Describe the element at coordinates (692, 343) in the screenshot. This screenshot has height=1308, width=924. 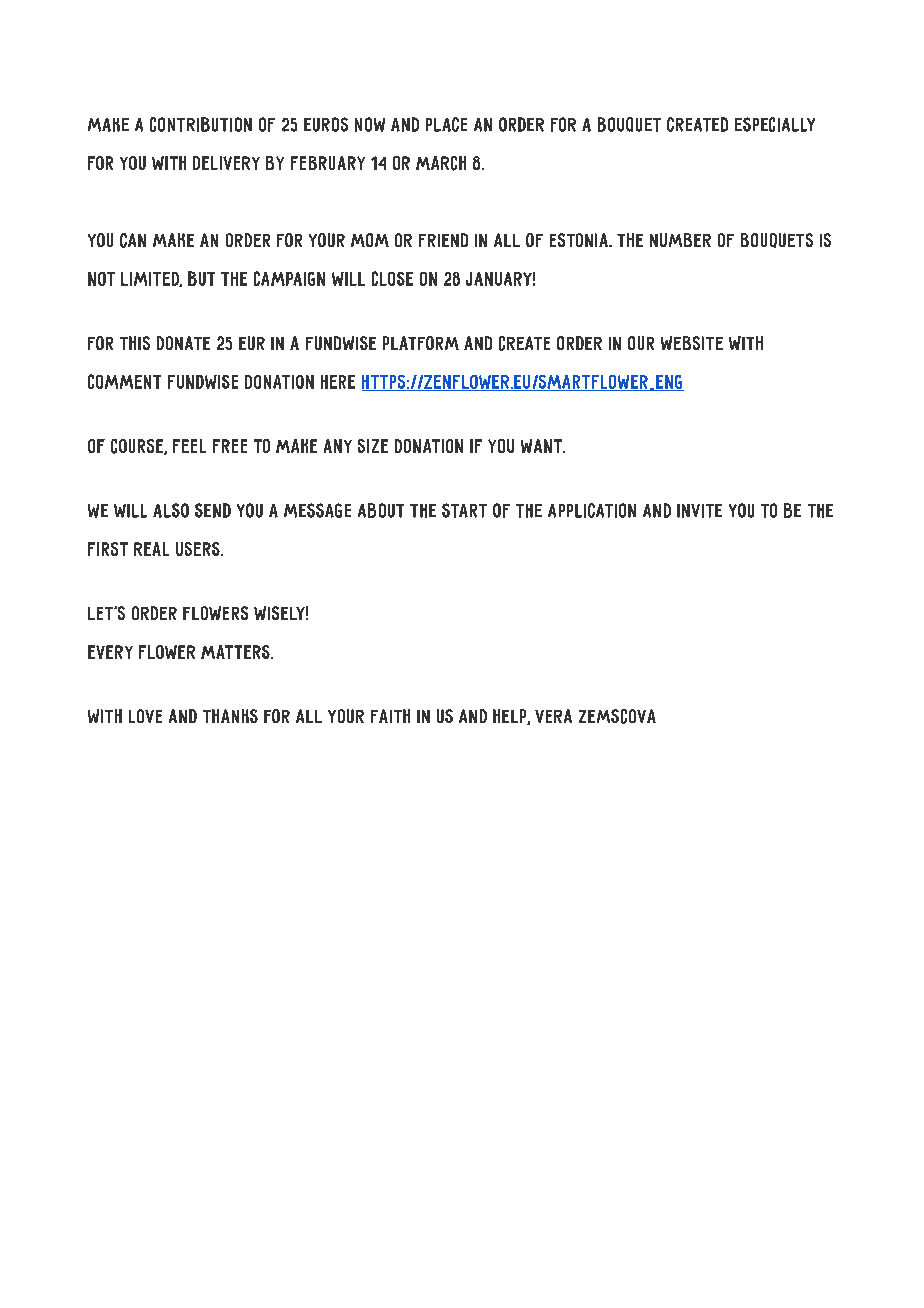
I see `website` at that location.
